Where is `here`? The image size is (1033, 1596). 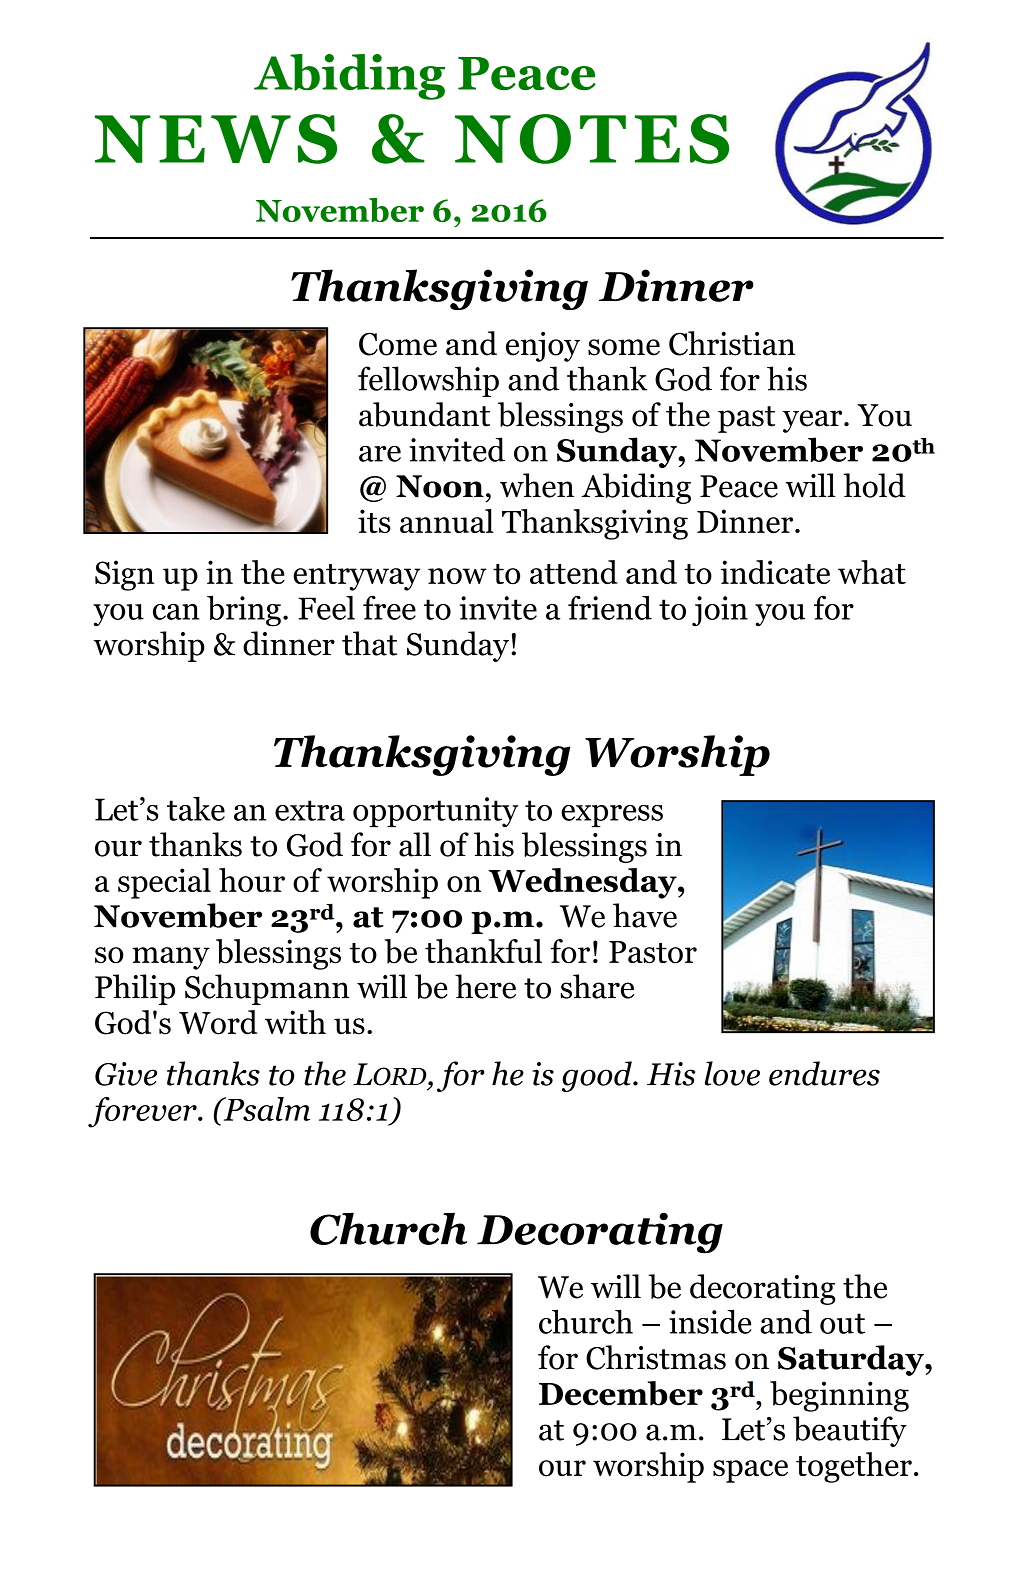 here is located at coordinates (485, 986).
